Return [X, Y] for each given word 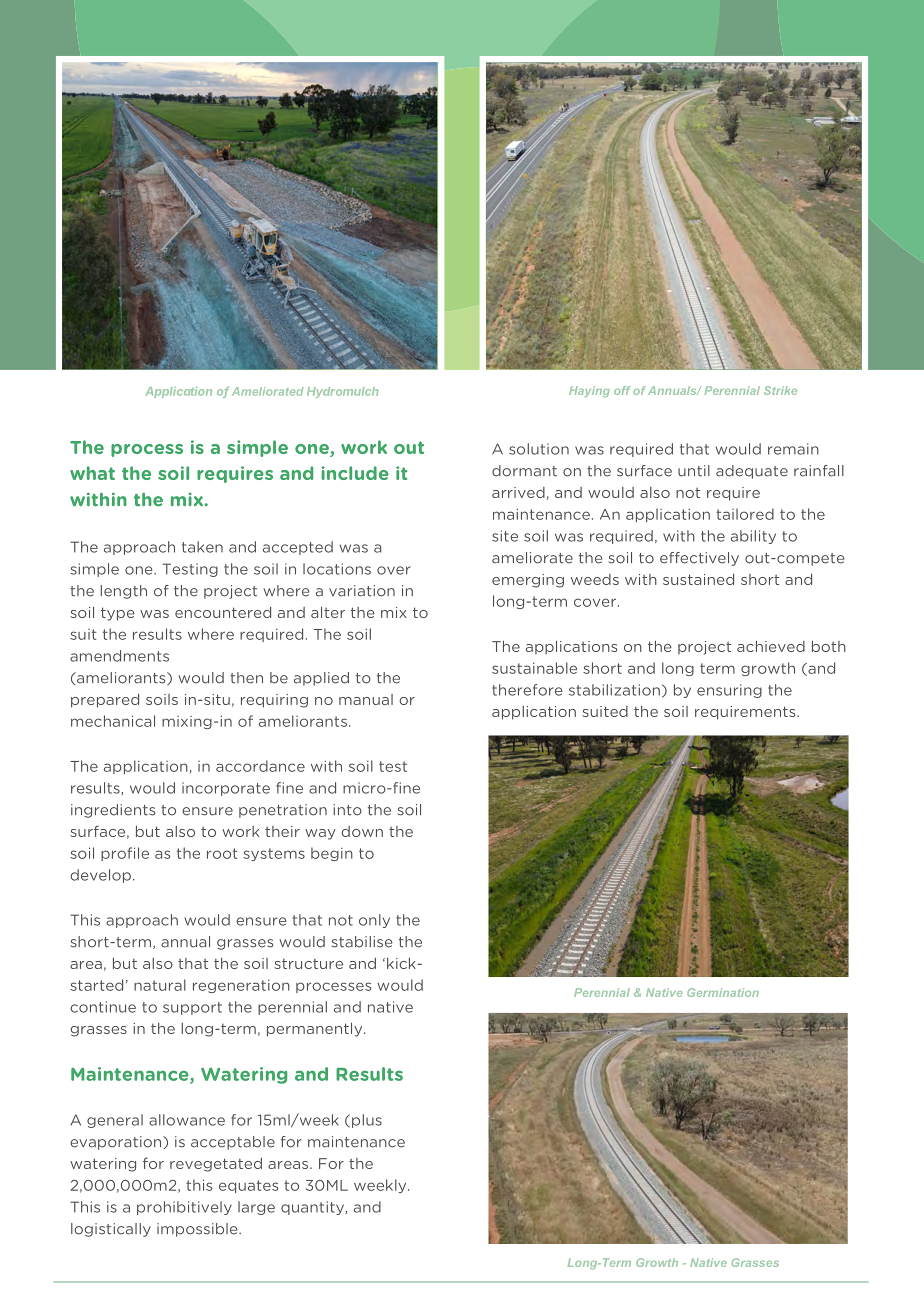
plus [367, 1121]
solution [539, 449]
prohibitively [184, 1208]
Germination [723, 992]
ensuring [729, 691]
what [92, 473]
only [374, 921]
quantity [312, 1208]
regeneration [241, 986]
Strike [780, 390]
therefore [527, 690]
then [246, 678]
